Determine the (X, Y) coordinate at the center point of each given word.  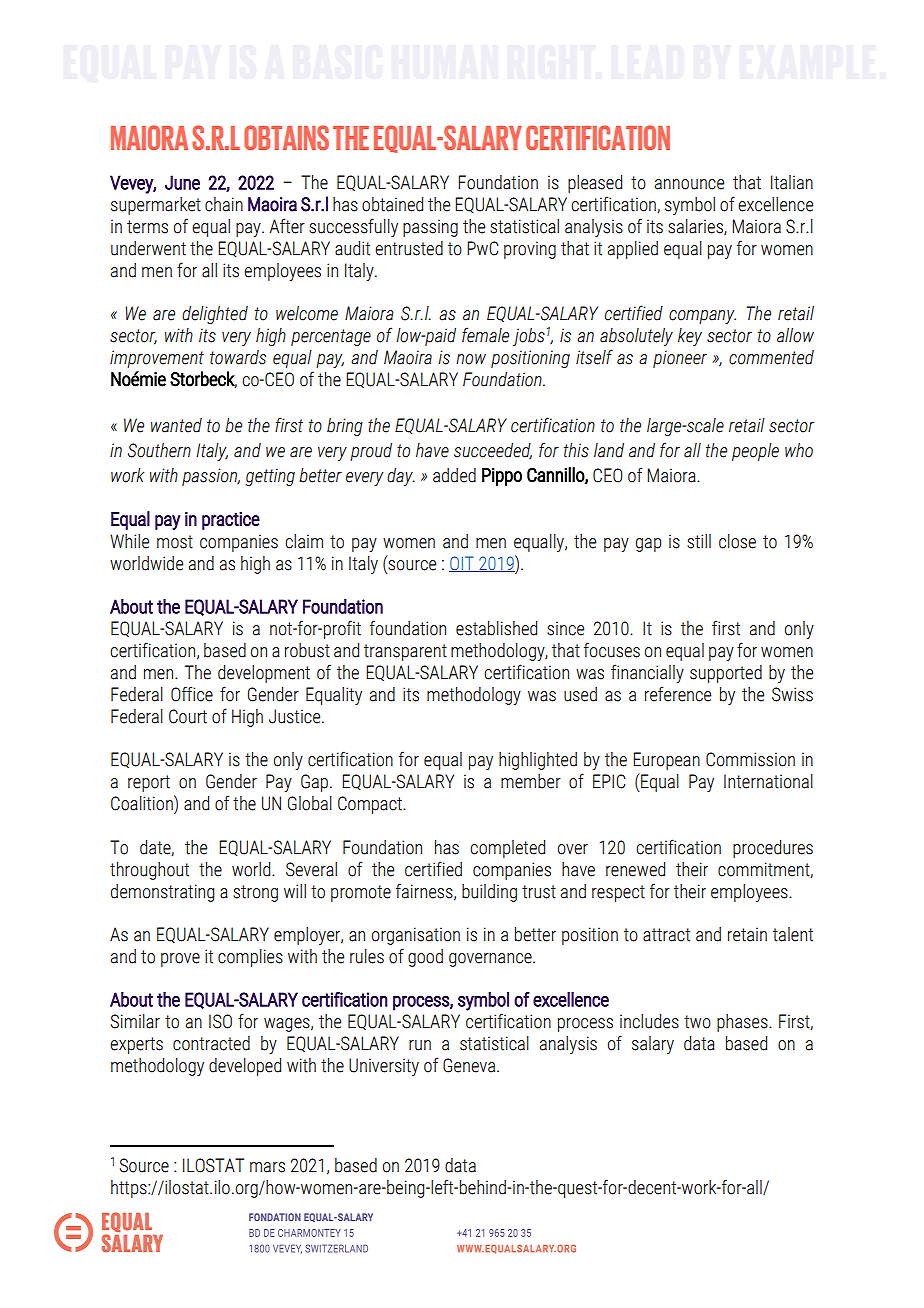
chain (224, 204)
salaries (696, 227)
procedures (773, 849)
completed (507, 849)
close (737, 541)
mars (267, 1167)
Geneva (470, 1065)
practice (231, 521)
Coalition (143, 803)
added (454, 475)
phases (743, 1023)
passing (430, 228)
